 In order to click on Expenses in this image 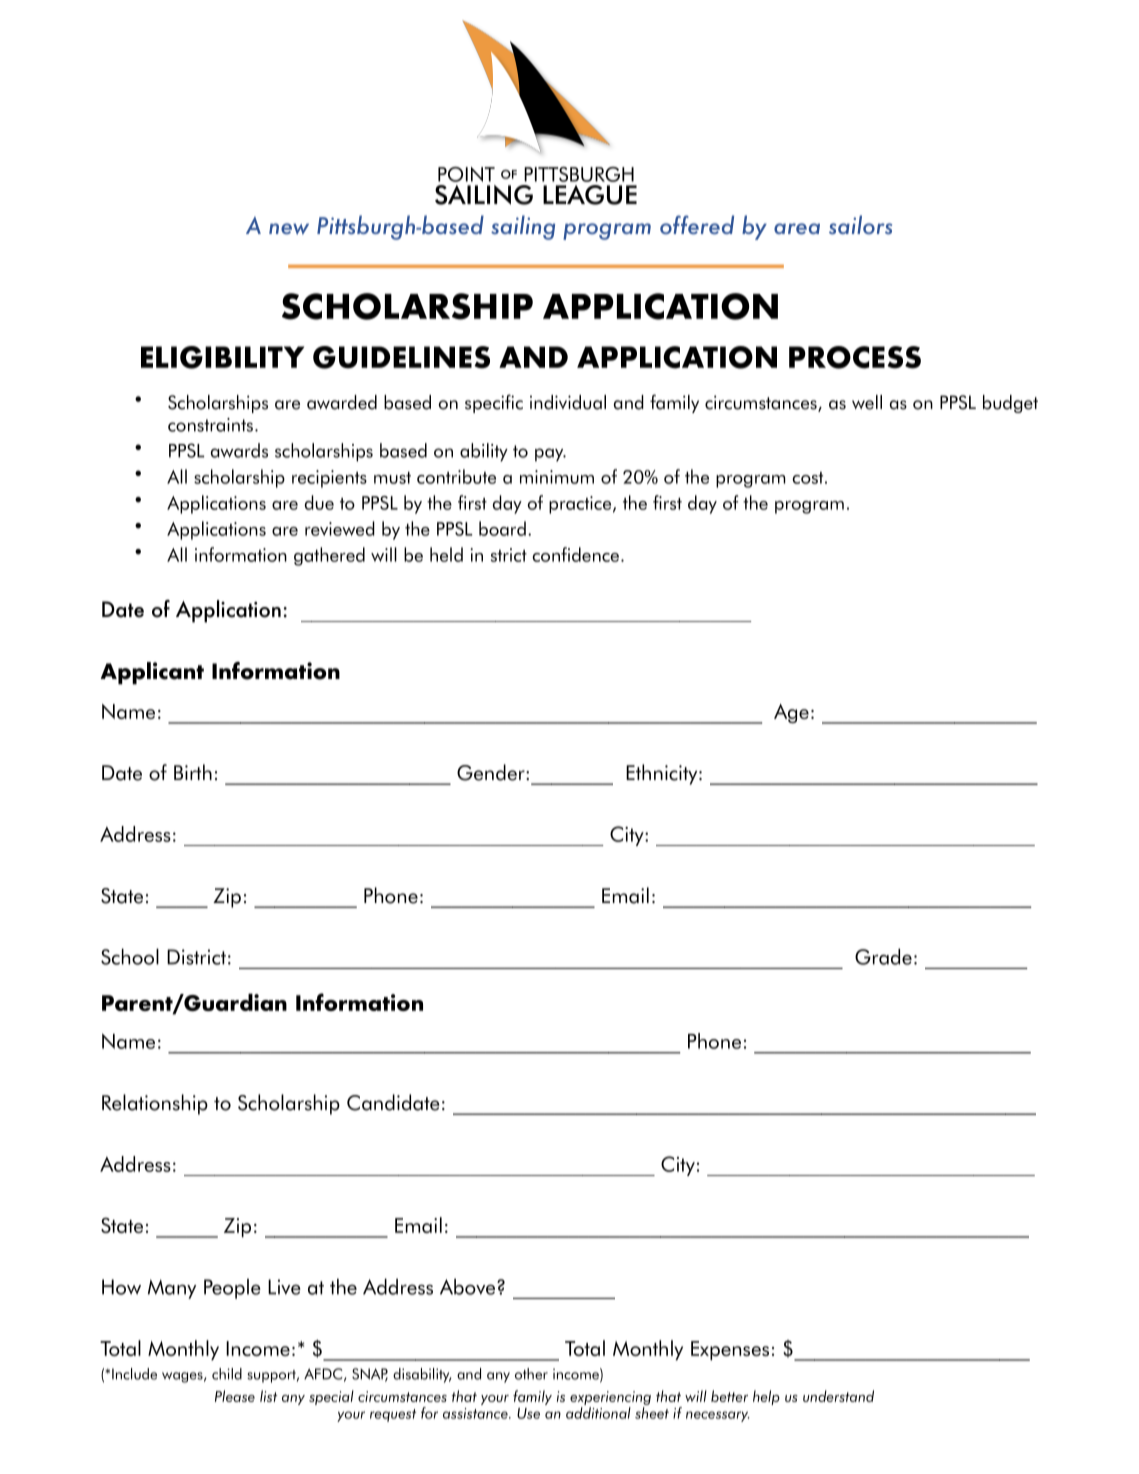, I will do `click(730, 1351)`.
